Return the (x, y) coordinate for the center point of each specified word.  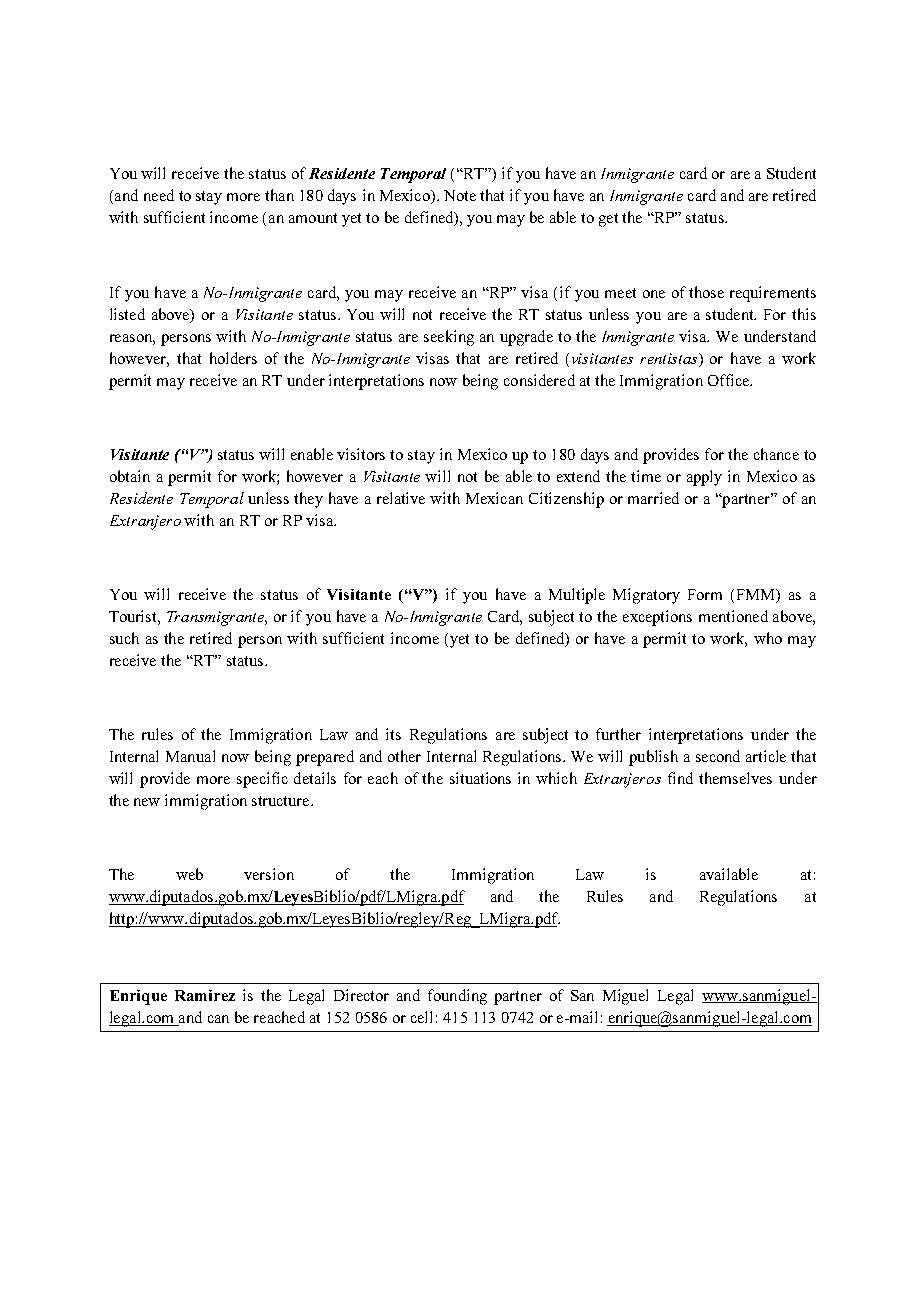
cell (421, 1017)
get (608, 220)
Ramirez (205, 995)
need (159, 195)
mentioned (733, 616)
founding (457, 997)
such (124, 638)
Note (460, 195)
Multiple (577, 596)
